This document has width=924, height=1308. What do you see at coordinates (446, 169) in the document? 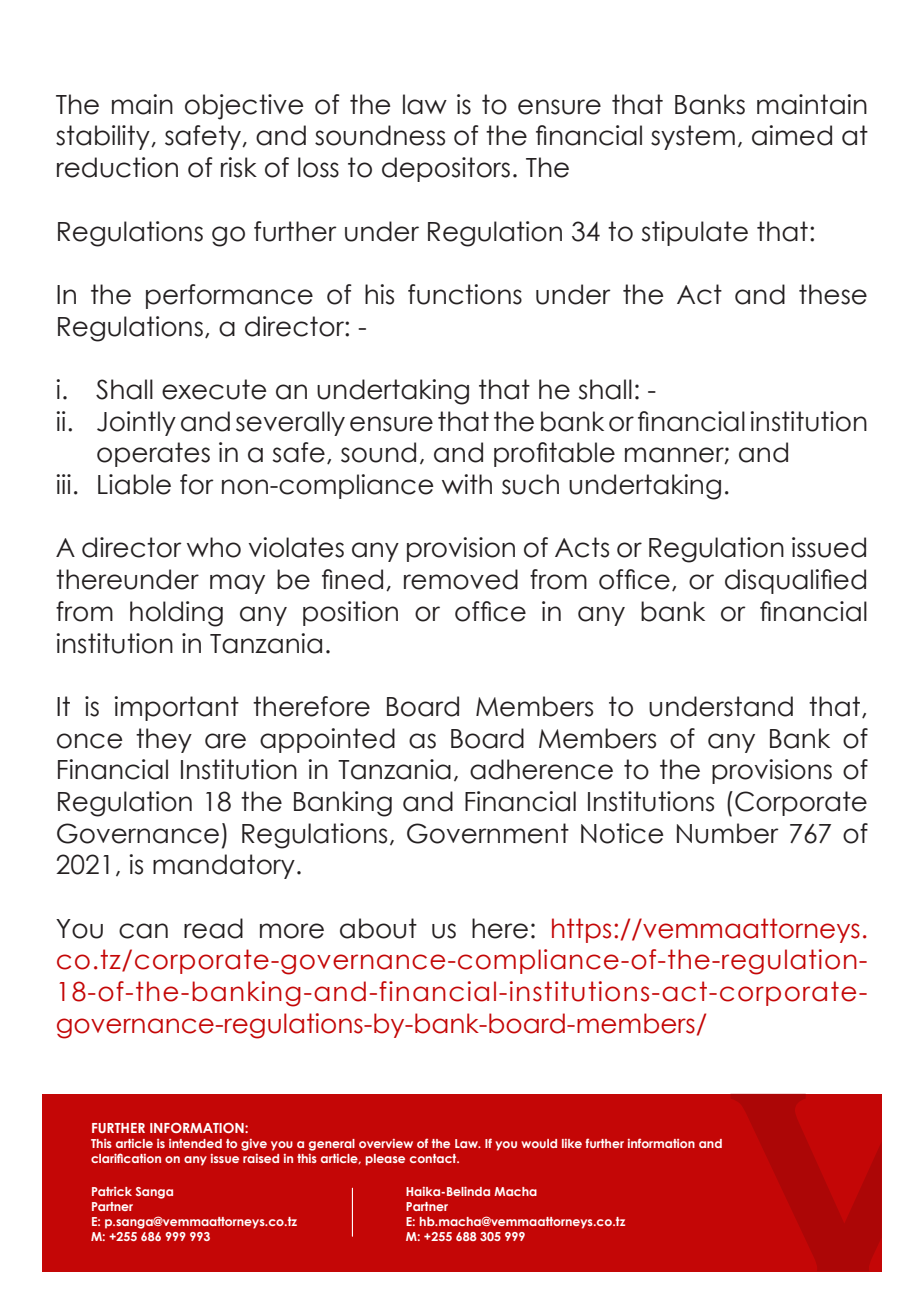
I see `depositors` at bounding box center [446, 169].
